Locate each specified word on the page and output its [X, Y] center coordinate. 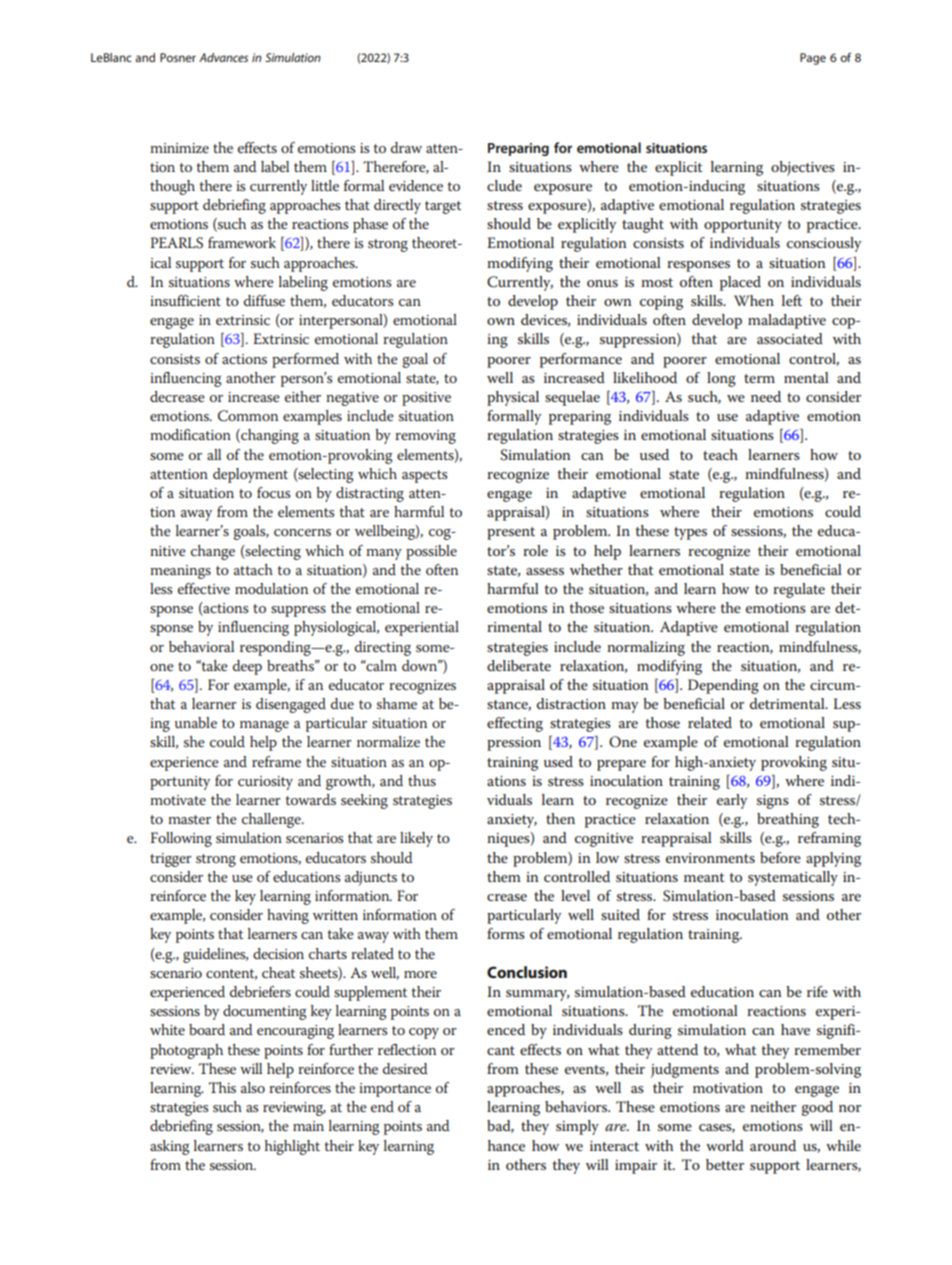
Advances [223, 57]
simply [577, 1127]
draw [406, 147]
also [253, 1087]
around [773, 1145]
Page [813, 59]
